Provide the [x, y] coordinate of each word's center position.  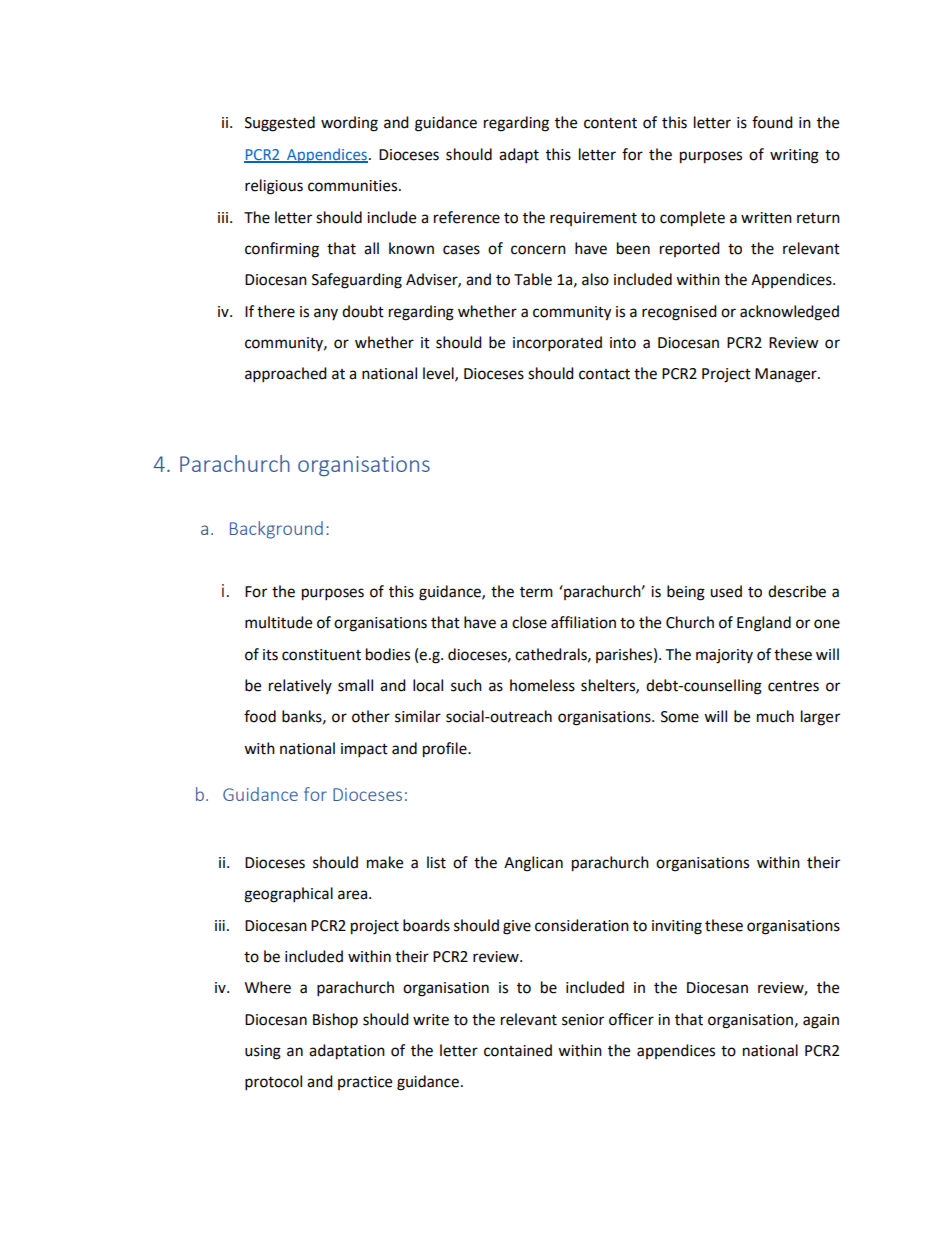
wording [349, 124]
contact [604, 374]
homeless [542, 685]
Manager [787, 375]
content [610, 123]
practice [365, 1083]
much [775, 716]
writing [794, 156]
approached [286, 375]
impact [364, 750]
